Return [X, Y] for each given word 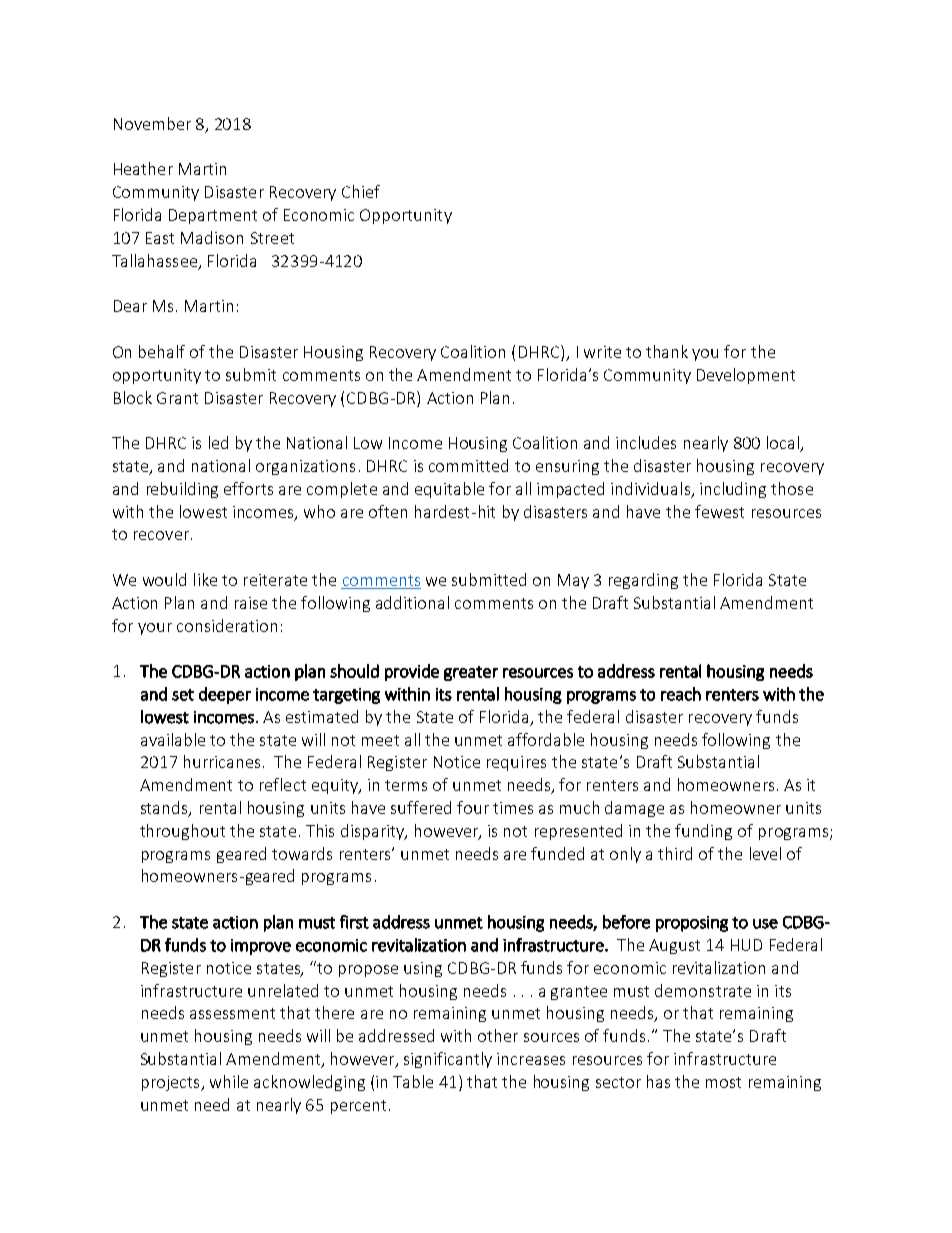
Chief [361, 191]
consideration [227, 625]
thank [667, 351]
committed [468, 465]
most [723, 1082]
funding [703, 832]
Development [746, 376]
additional [412, 602]
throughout [182, 832]
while [229, 1081]
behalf [162, 351]
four [473, 807]
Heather [143, 168]
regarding [643, 581]
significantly [448, 1060]
